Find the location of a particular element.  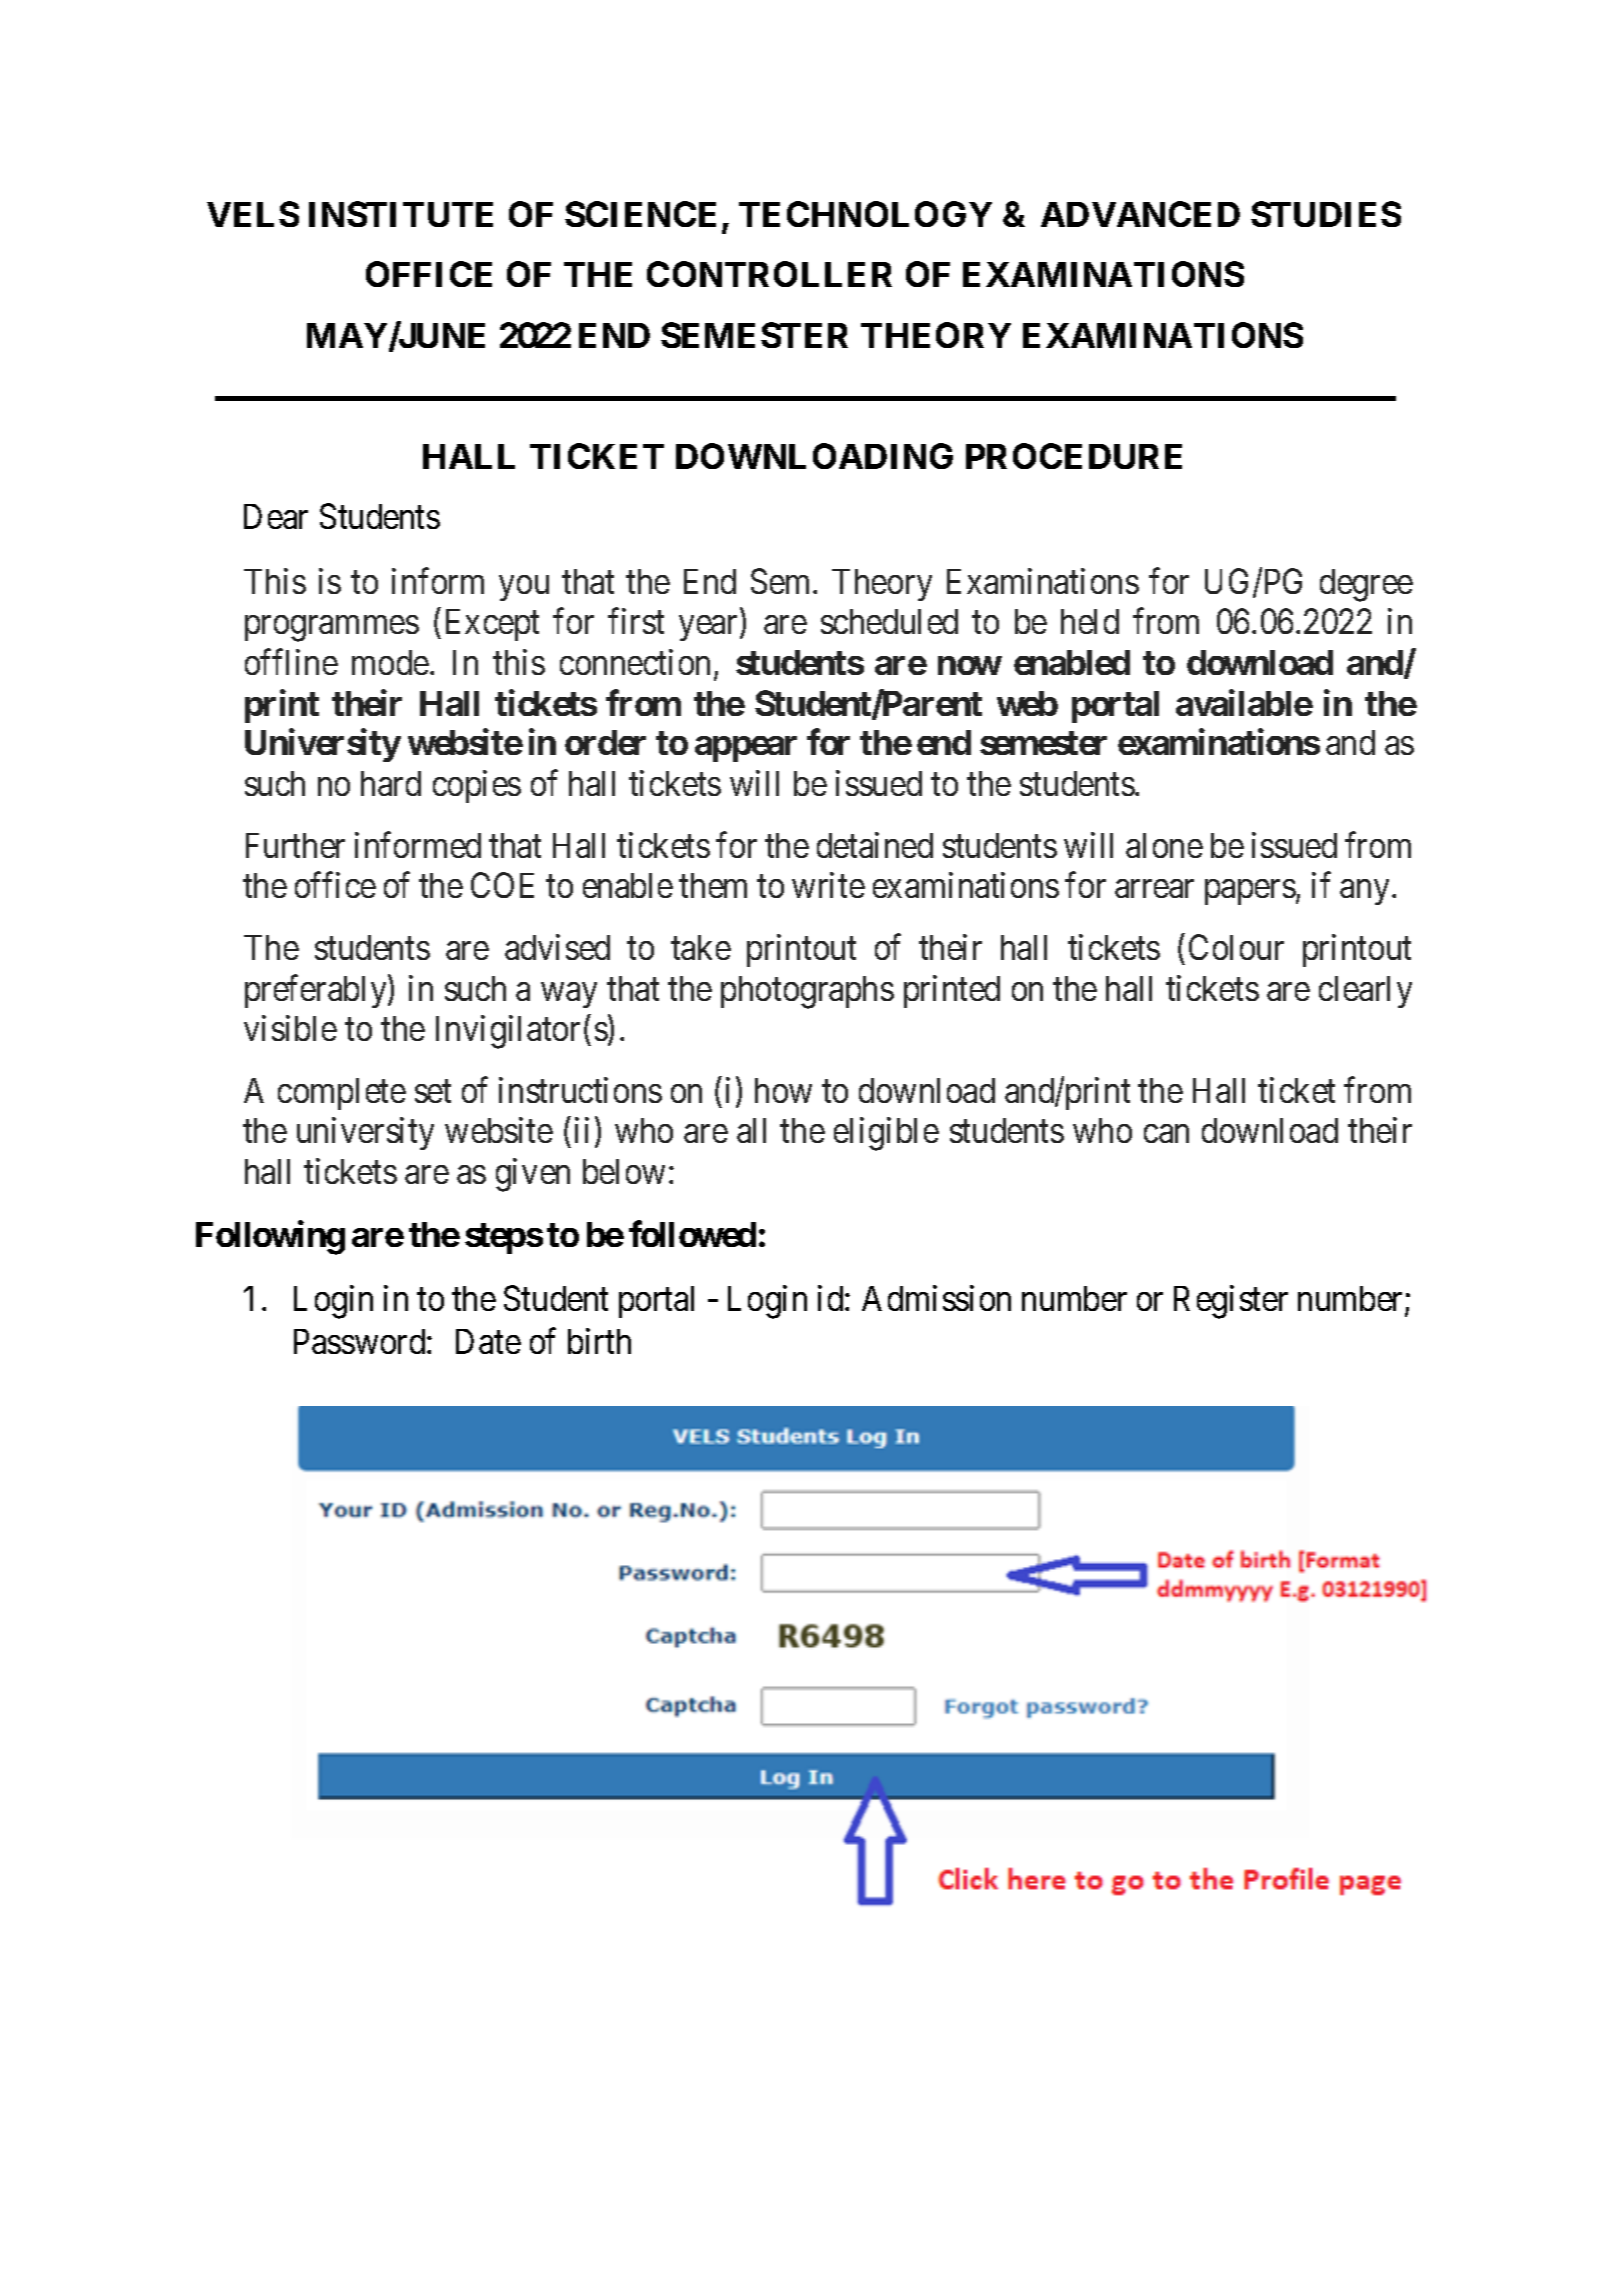

Dear is located at coordinates (276, 516).
